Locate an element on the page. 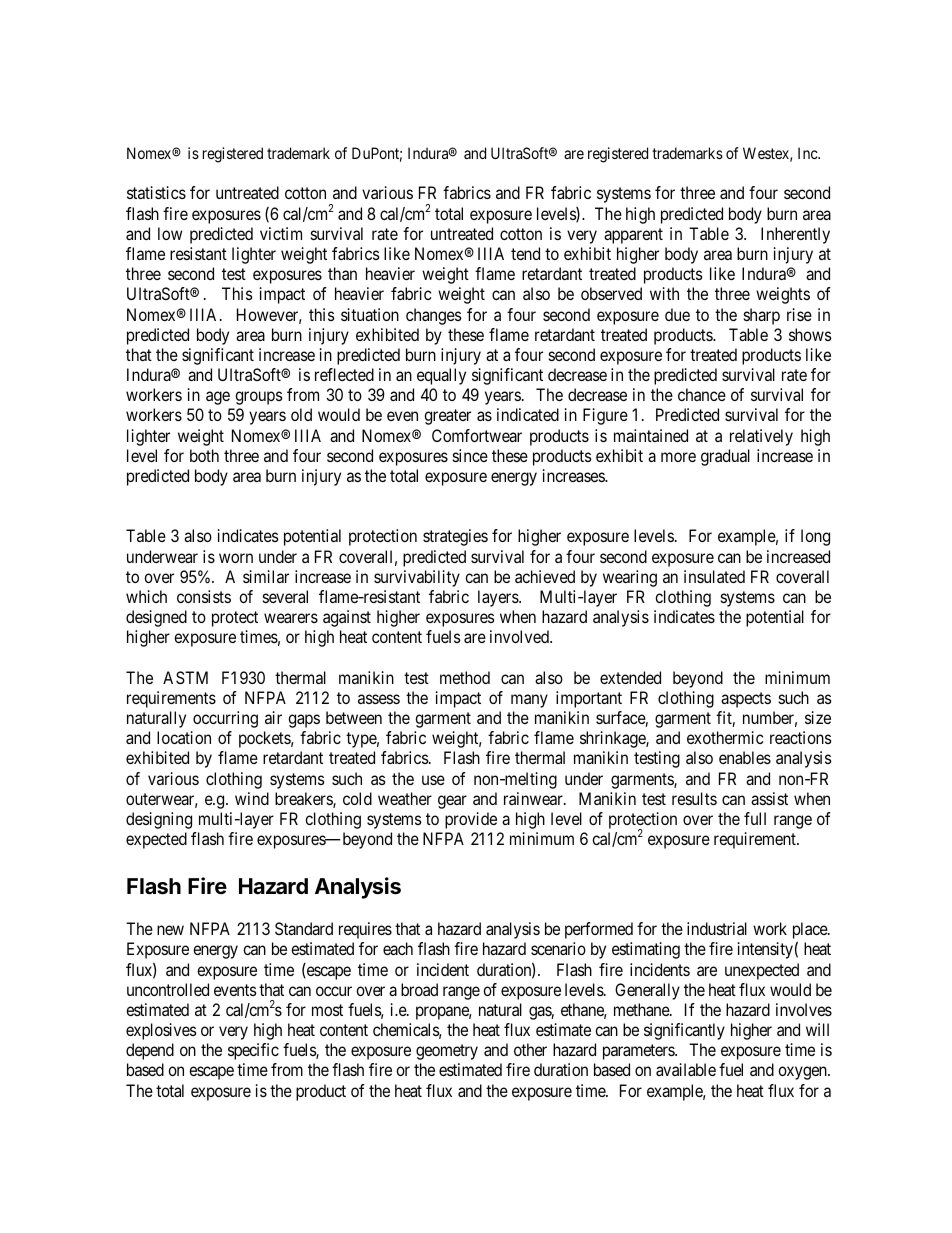 This document has height=1233, width=952. ASTM is located at coordinates (185, 677).
